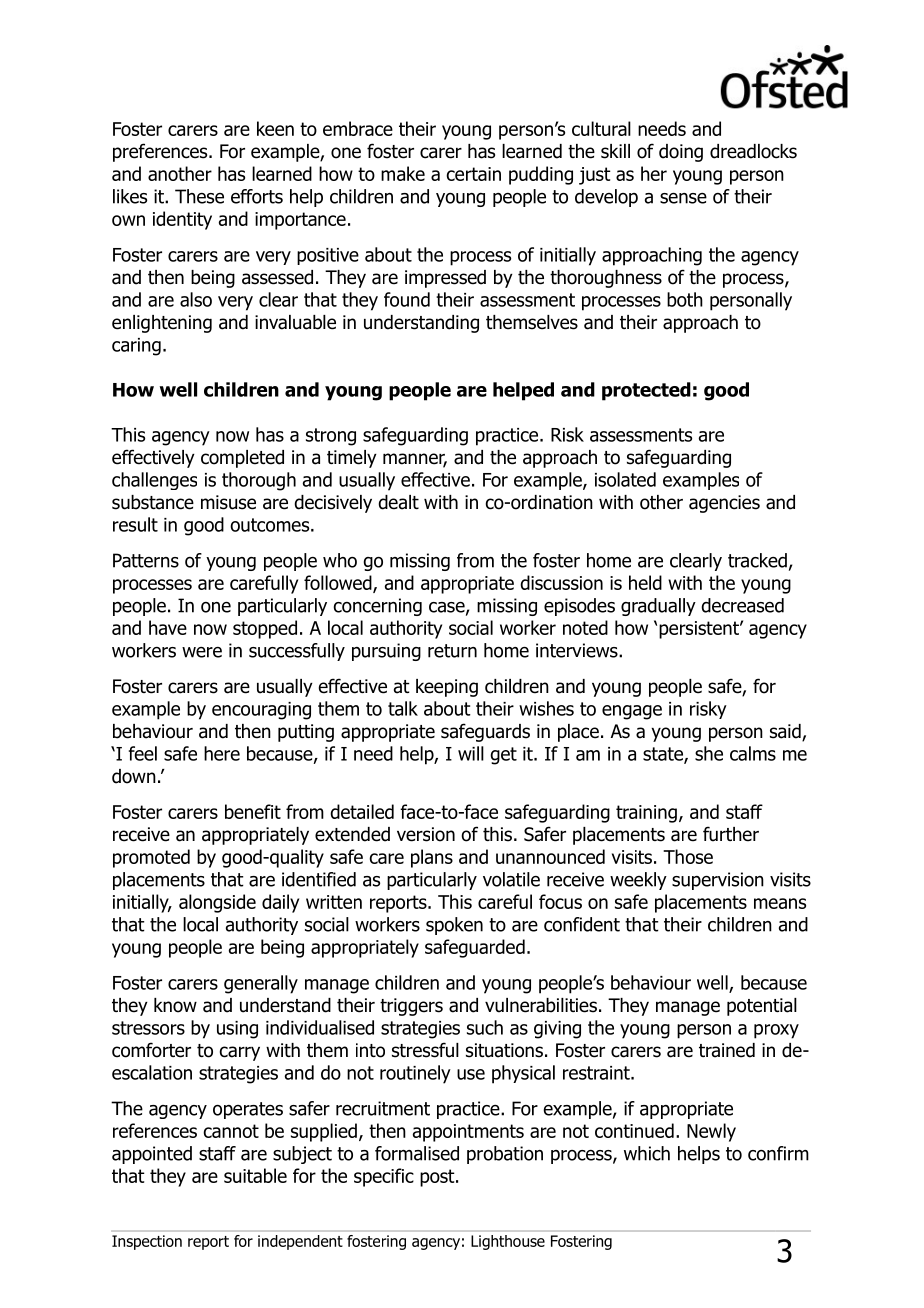 The height and width of the image is (1308, 924). I want to click on These, so click(199, 196).
